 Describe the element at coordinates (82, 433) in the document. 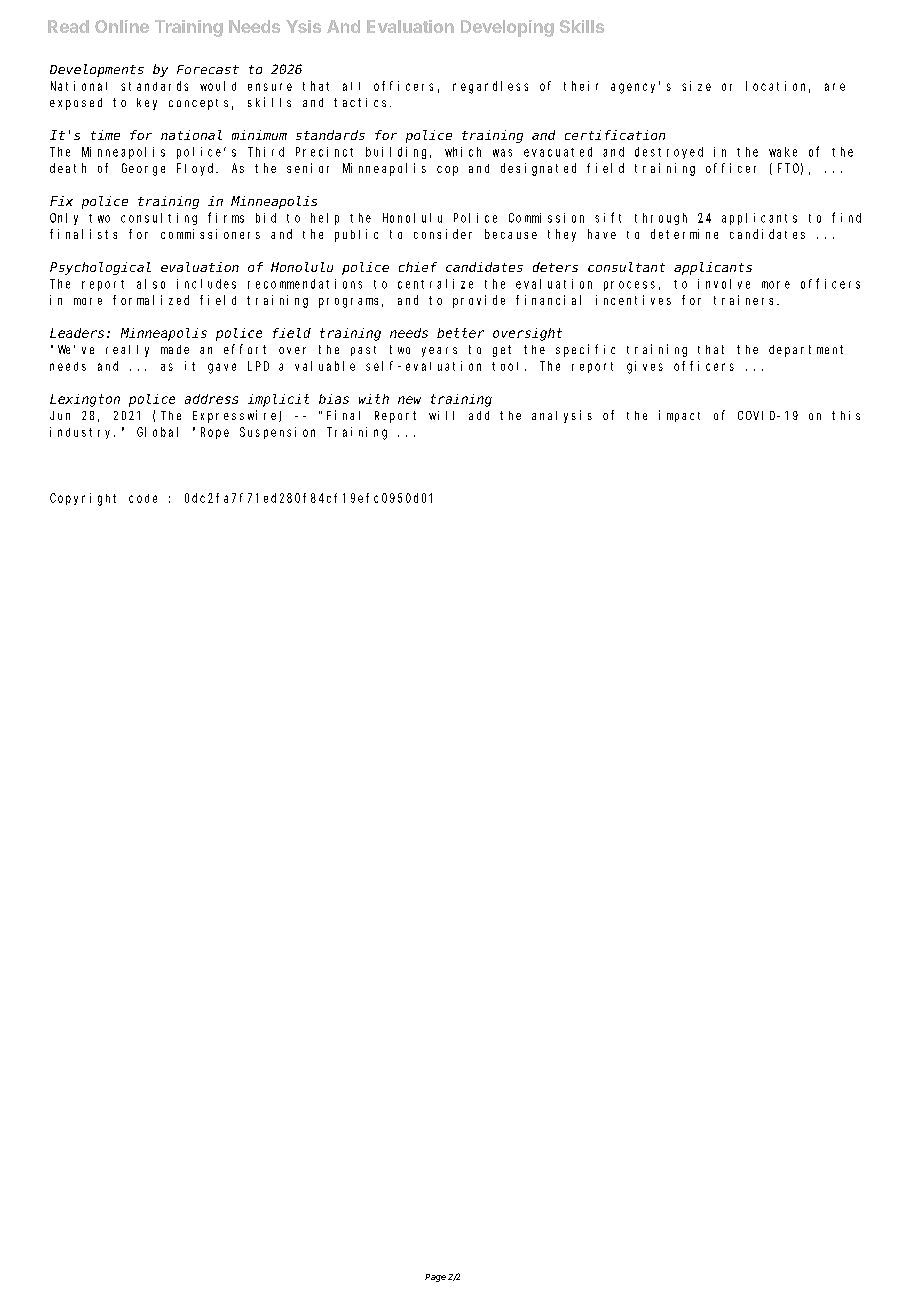

I see `industry` at that location.
